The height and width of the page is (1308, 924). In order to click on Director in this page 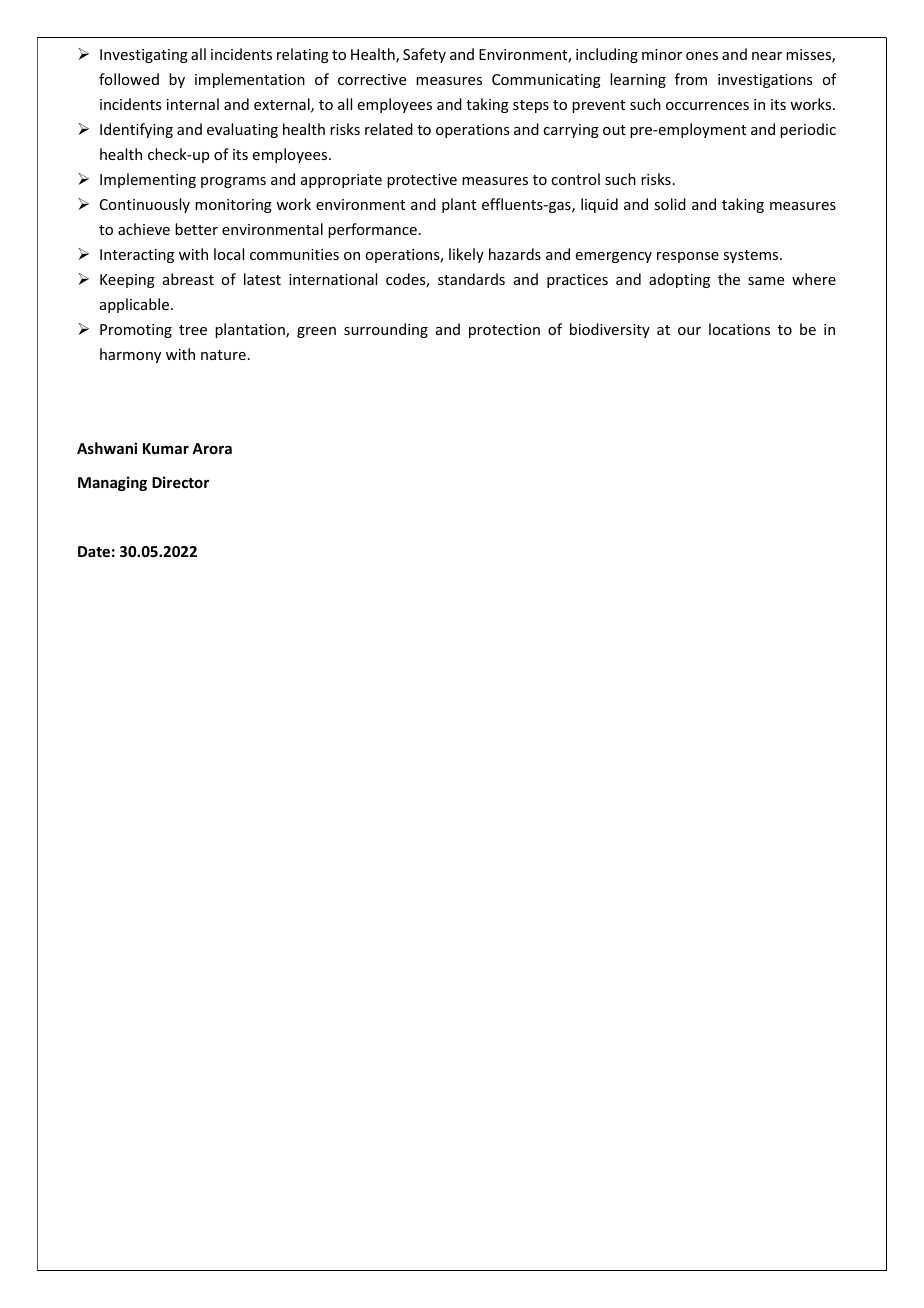, I will do `click(180, 482)`.
